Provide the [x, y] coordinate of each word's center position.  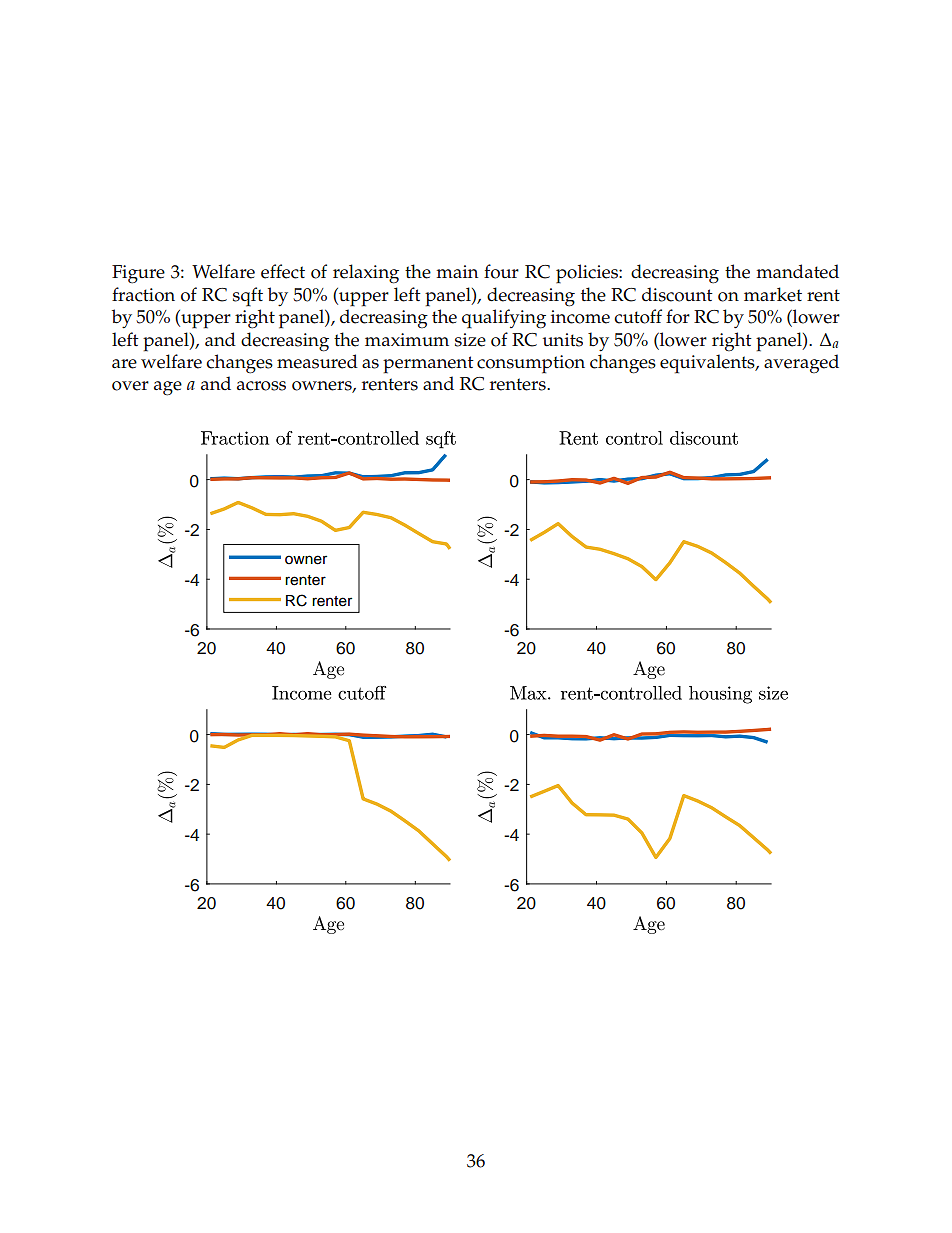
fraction [143, 294]
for [678, 316]
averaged [801, 364]
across [261, 386]
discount [677, 294]
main [457, 271]
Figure [138, 274]
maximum [407, 339]
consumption [531, 364]
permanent [428, 365]
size [470, 340]
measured [317, 361]
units [563, 340]
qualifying [504, 319]
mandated [797, 271]
